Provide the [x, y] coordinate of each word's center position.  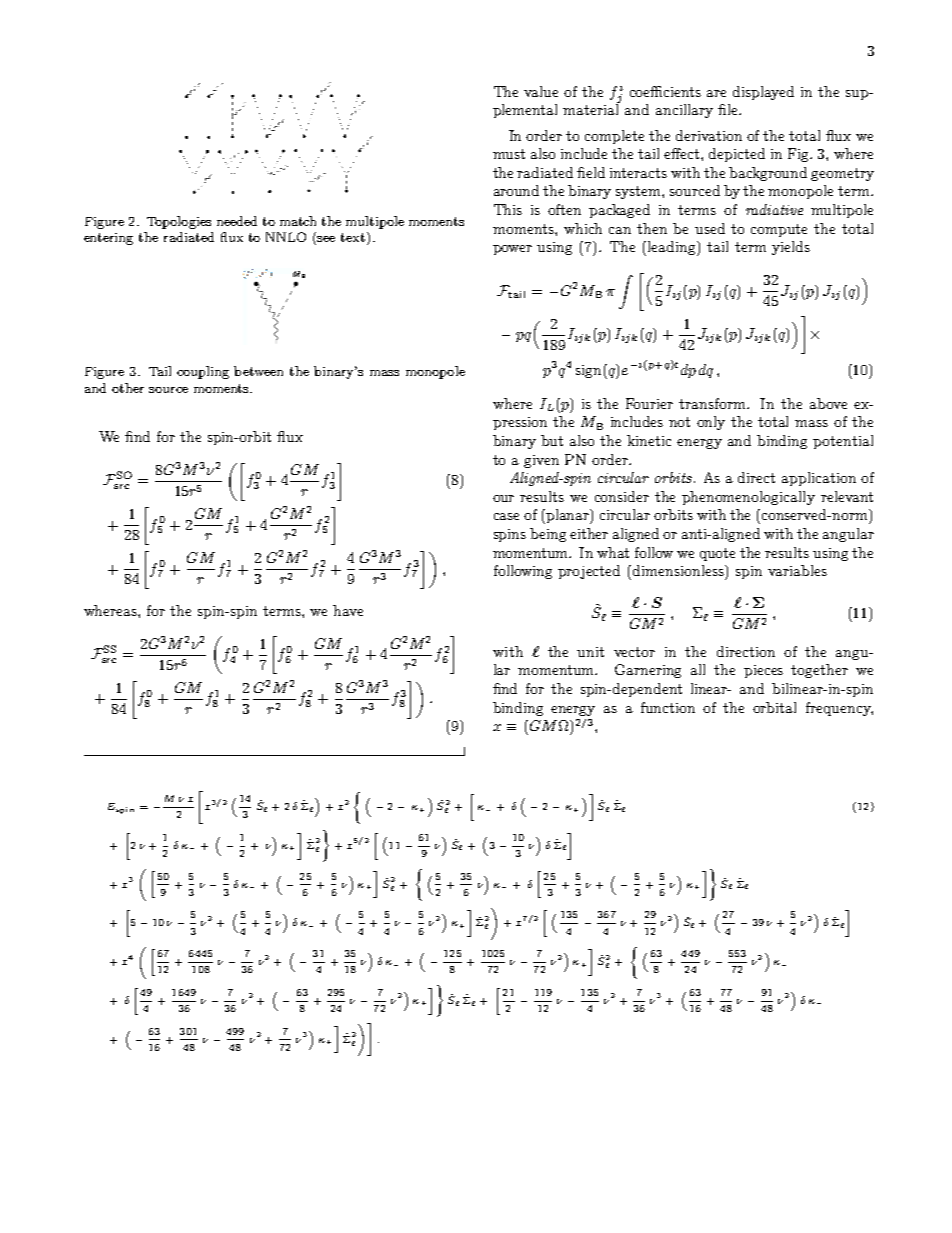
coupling [203, 372]
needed [237, 221]
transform [713, 403]
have [348, 610]
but [552, 440]
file [729, 109]
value [541, 91]
